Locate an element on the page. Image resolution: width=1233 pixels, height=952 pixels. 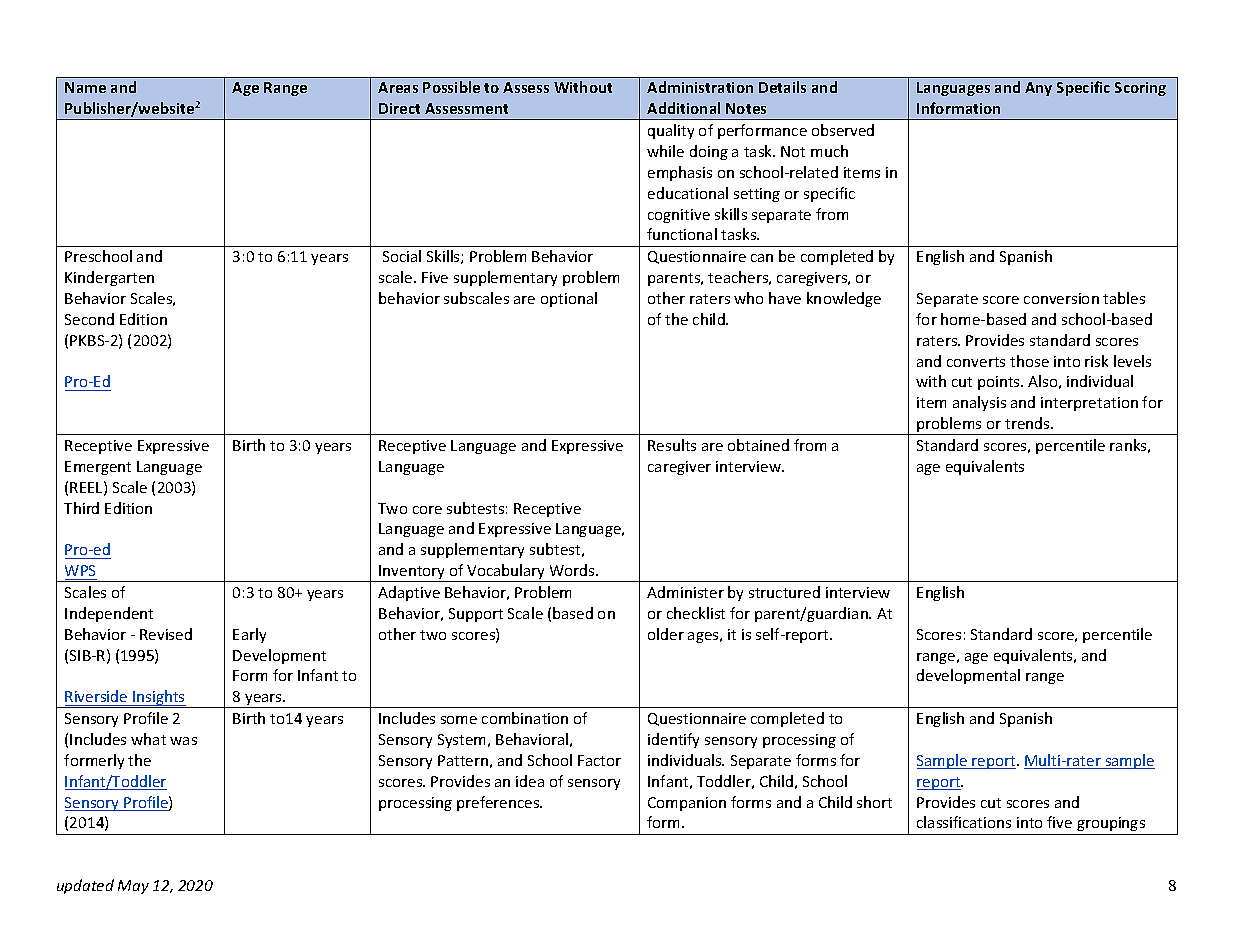
Any is located at coordinates (1038, 89).
